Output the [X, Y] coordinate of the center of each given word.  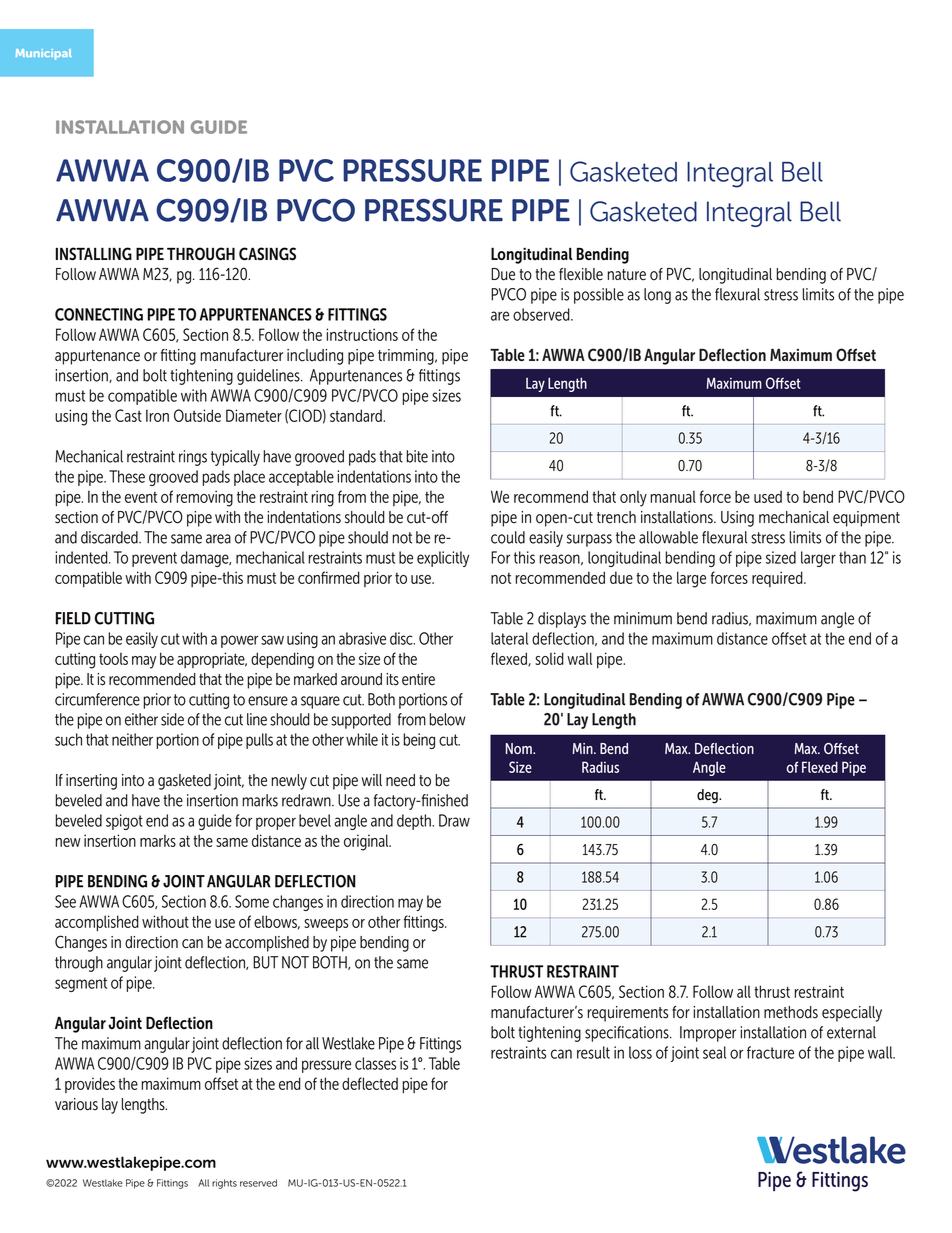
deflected [370, 1083]
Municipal [44, 54]
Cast [128, 415]
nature [627, 275]
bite [417, 456]
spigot [124, 822]
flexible [581, 274]
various [76, 1104]
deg [708, 796]
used [768, 496]
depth [415, 822]
